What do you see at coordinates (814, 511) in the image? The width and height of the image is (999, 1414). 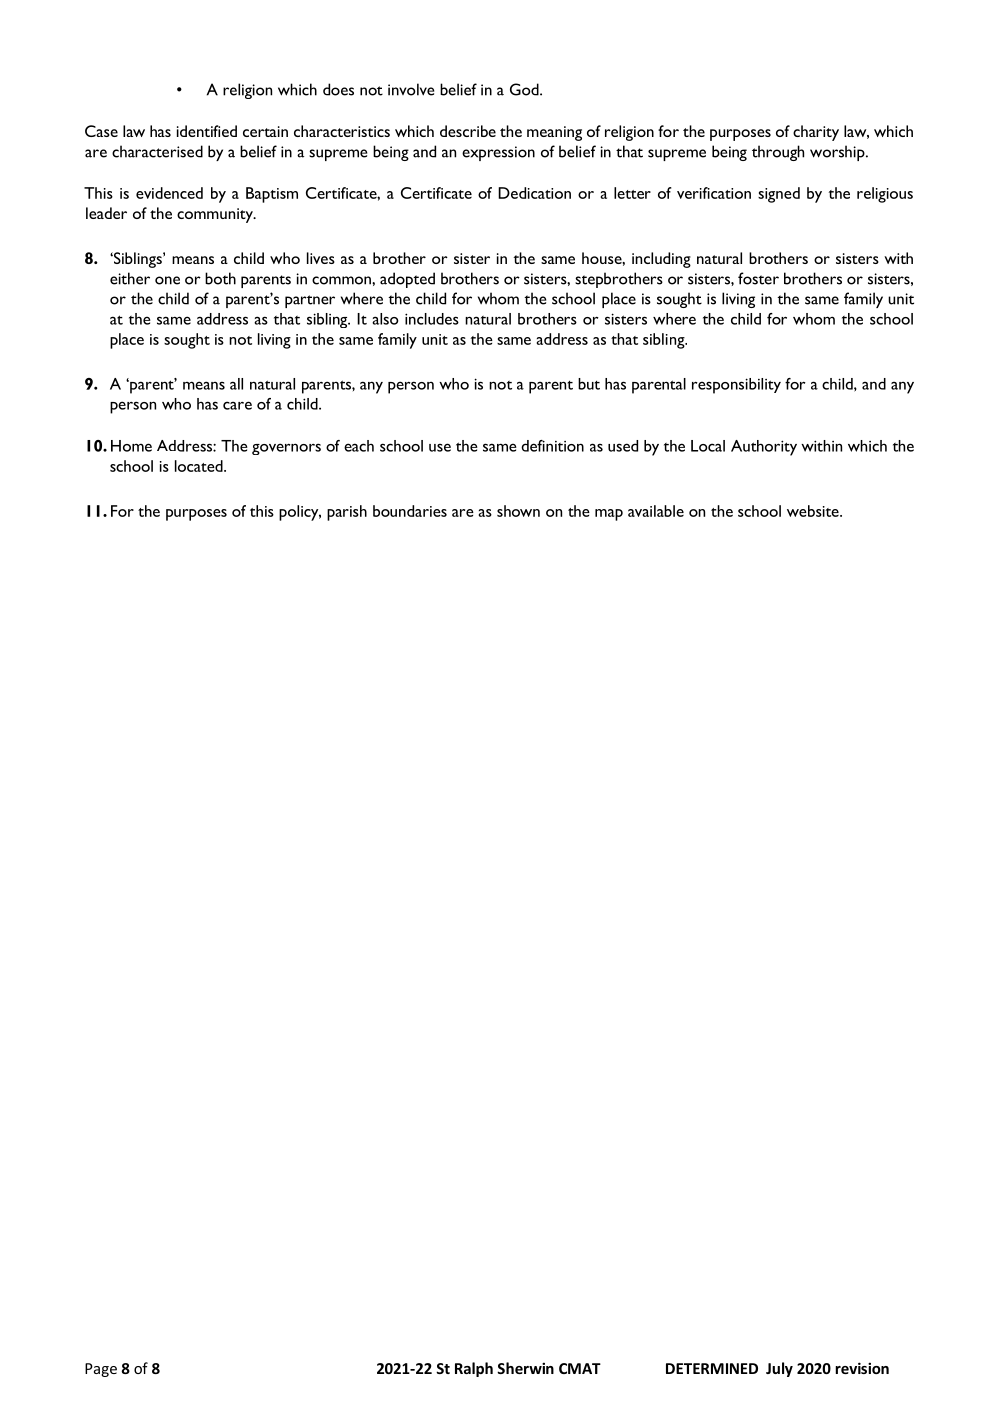 I see `website` at bounding box center [814, 511].
